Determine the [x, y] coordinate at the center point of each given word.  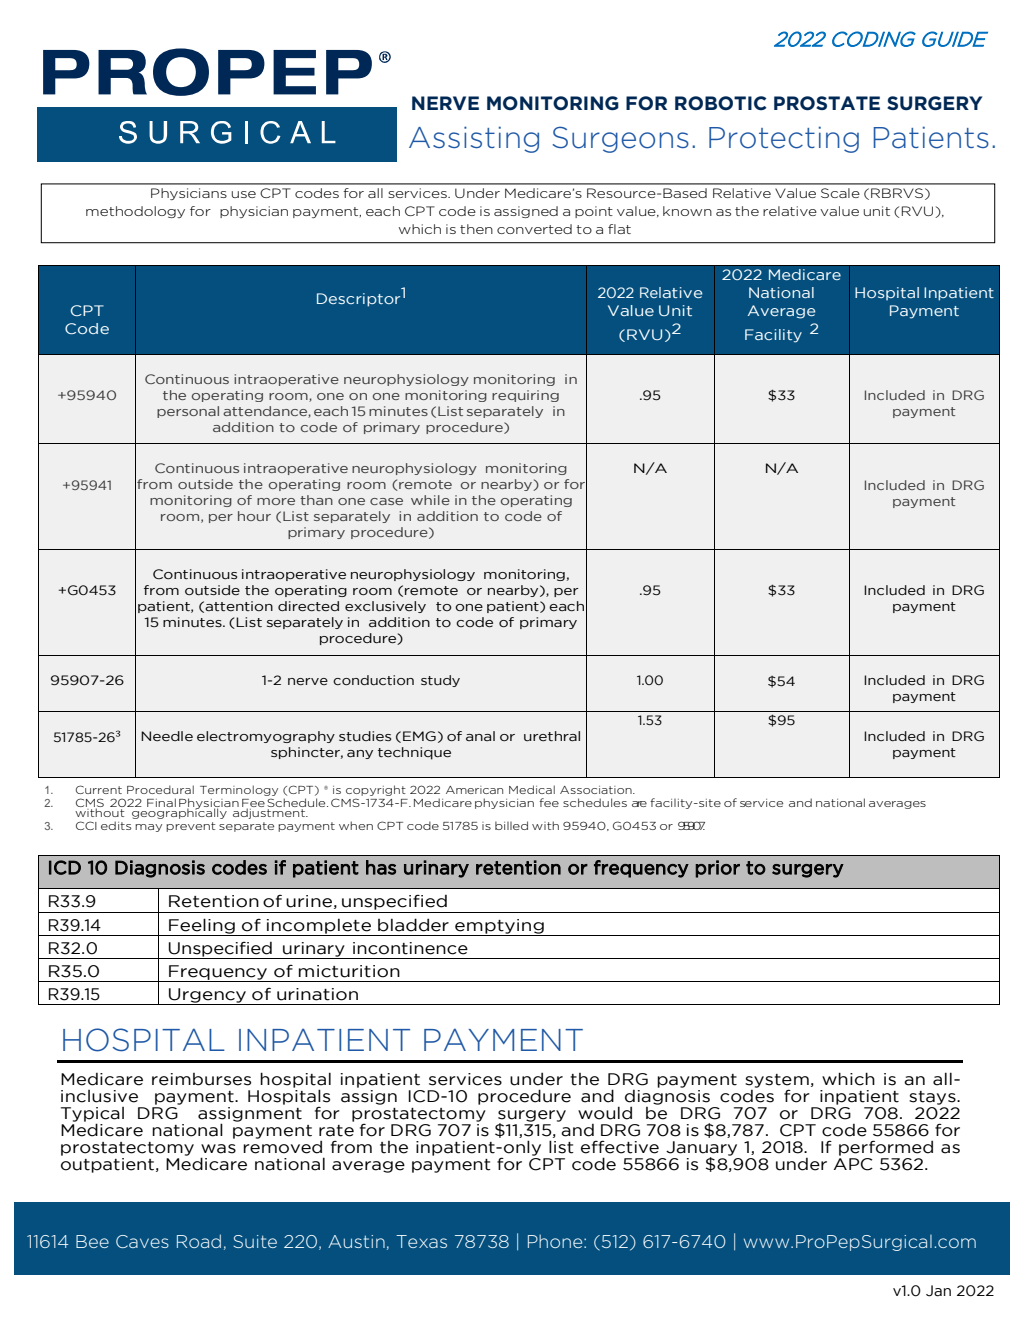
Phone [556, 1241]
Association [597, 790]
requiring [525, 396]
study [440, 681]
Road [199, 1241]
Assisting [474, 139]
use [244, 194]
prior [717, 869]
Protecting [784, 139]
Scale [840, 193]
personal [188, 412]
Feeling [202, 927]
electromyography [266, 737]
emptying [499, 927]
